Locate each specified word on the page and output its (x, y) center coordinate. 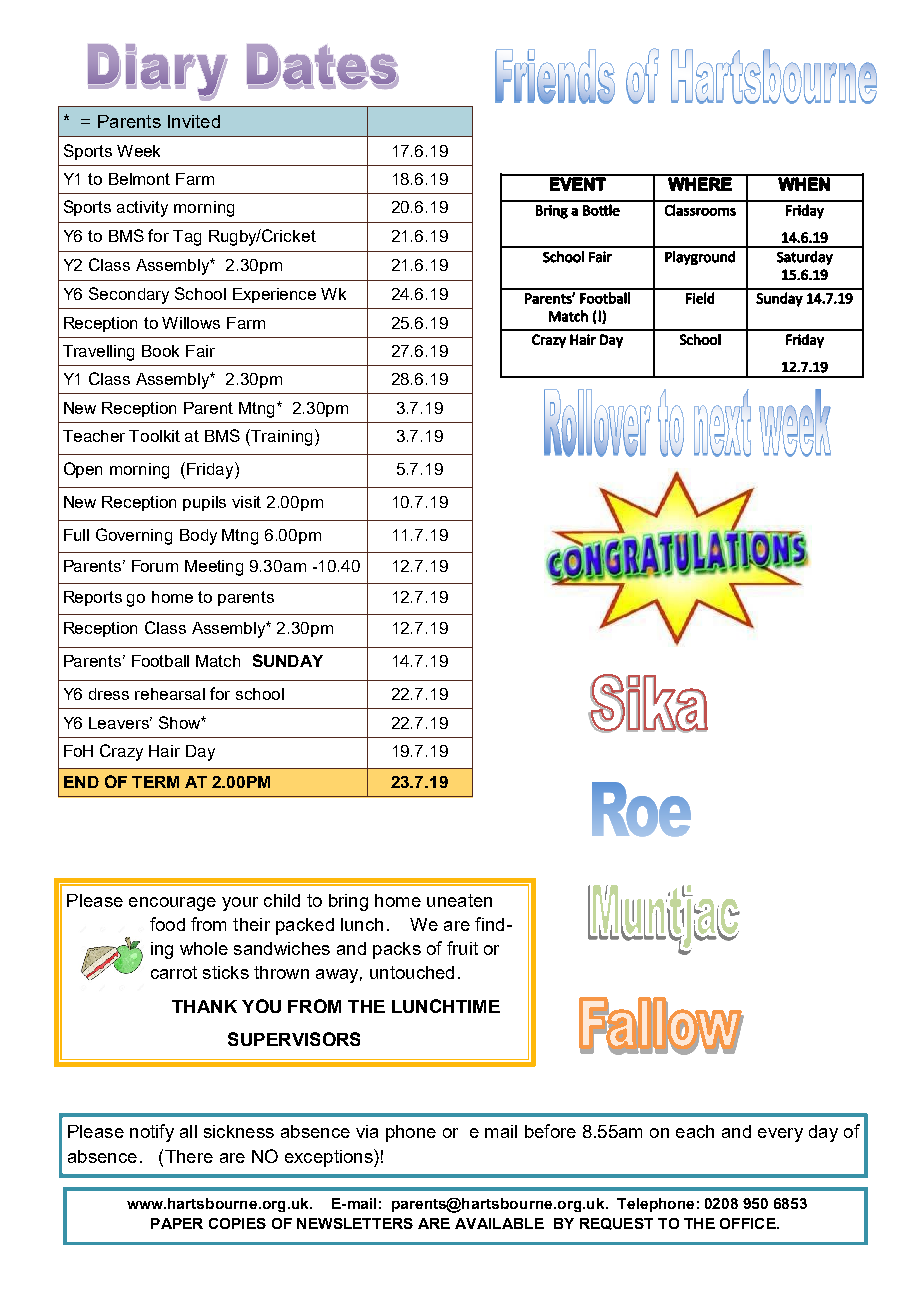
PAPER (177, 1223)
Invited (194, 121)
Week (138, 151)
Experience (274, 295)
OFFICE (749, 1223)
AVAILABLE (499, 1223)
